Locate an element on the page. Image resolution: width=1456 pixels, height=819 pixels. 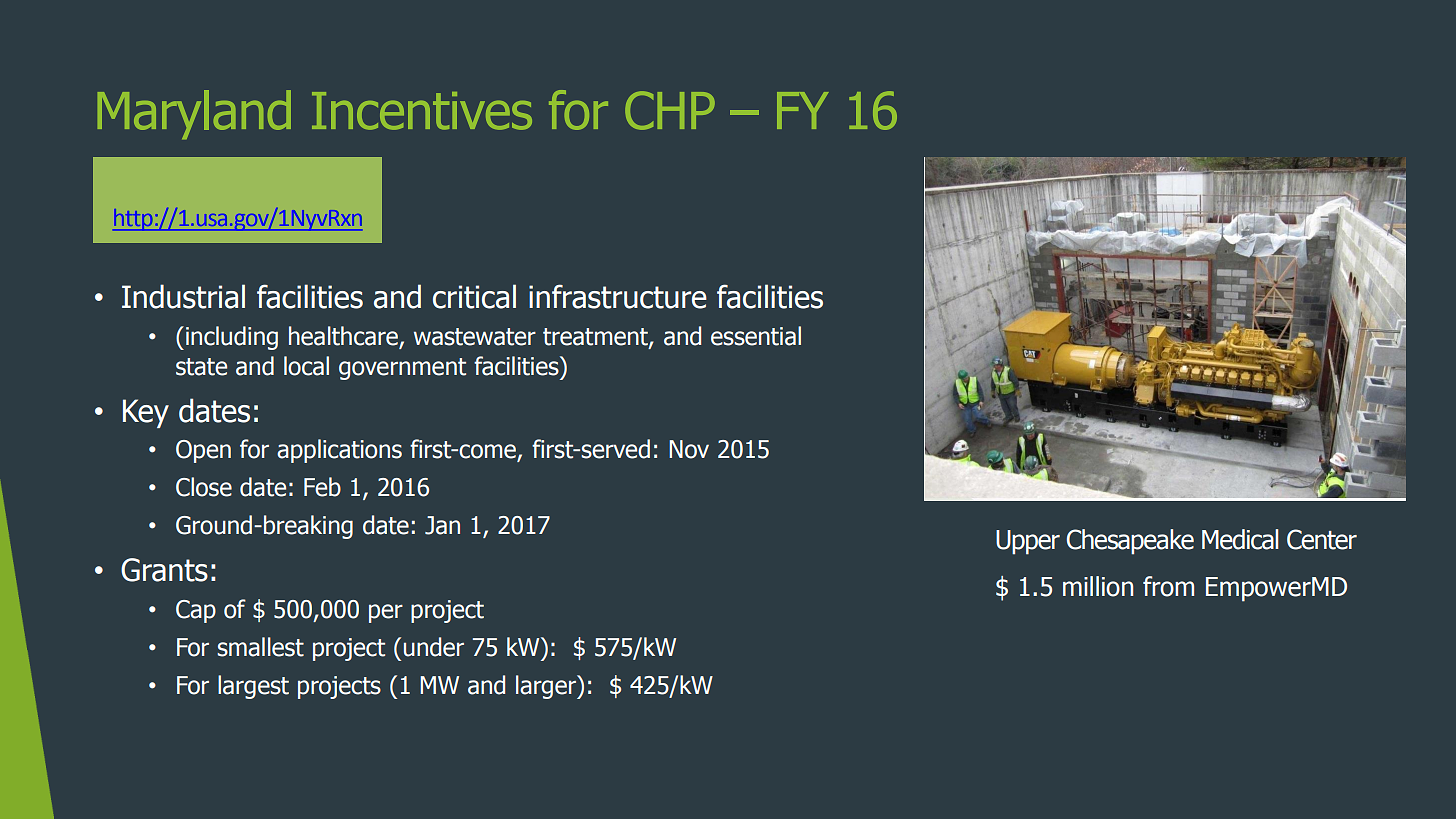
CHP is located at coordinates (670, 110).
